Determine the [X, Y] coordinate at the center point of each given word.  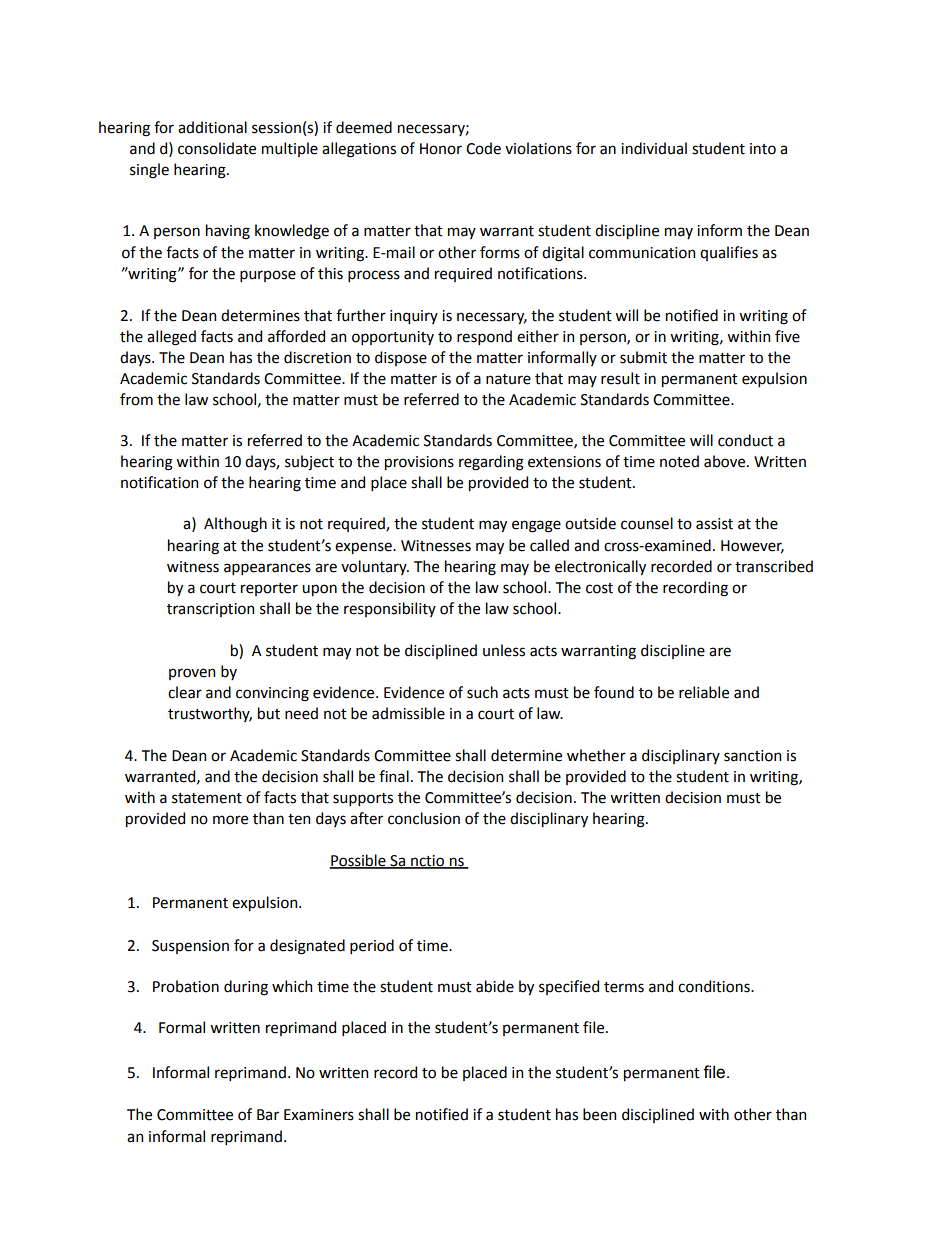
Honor [441, 149]
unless [504, 650]
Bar [268, 1115]
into [763, 149]
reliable [704, 692]
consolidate [217, 148]
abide [495, 986]
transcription [210, 610]
